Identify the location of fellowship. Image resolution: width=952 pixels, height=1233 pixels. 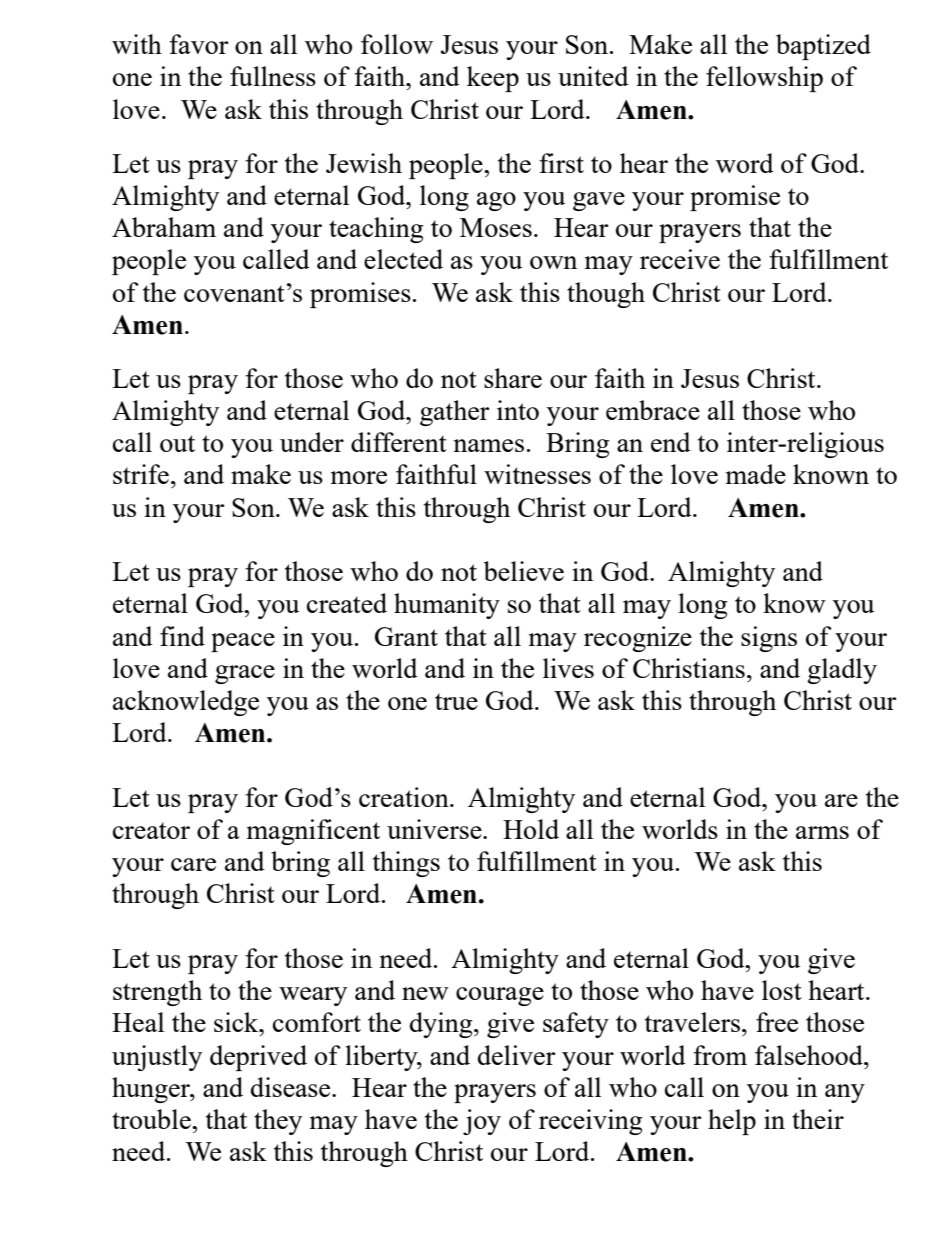
(764, 79).
